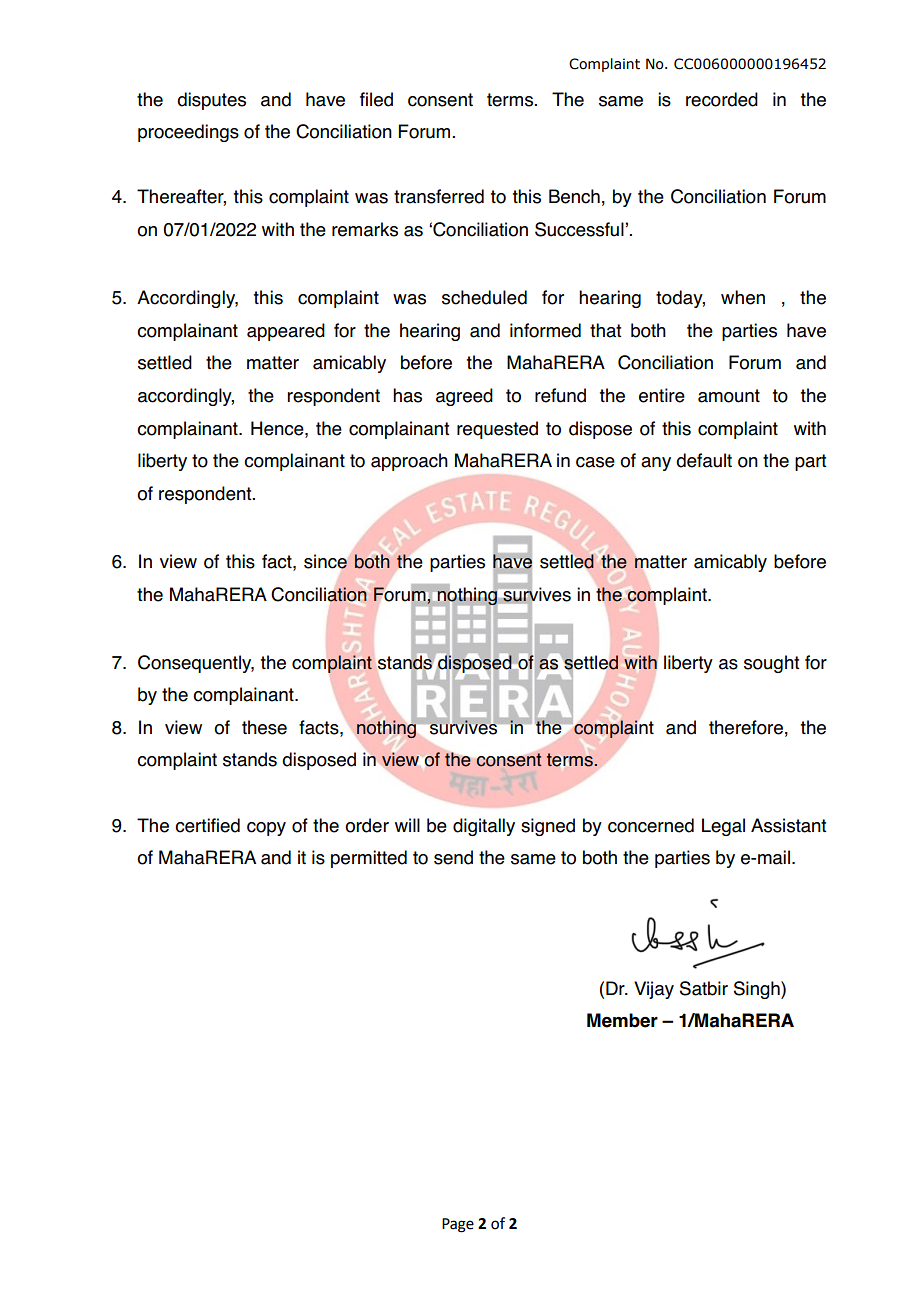  Describe the element at coordinates (439, 196) in the image. I see `transferred` at that location.
